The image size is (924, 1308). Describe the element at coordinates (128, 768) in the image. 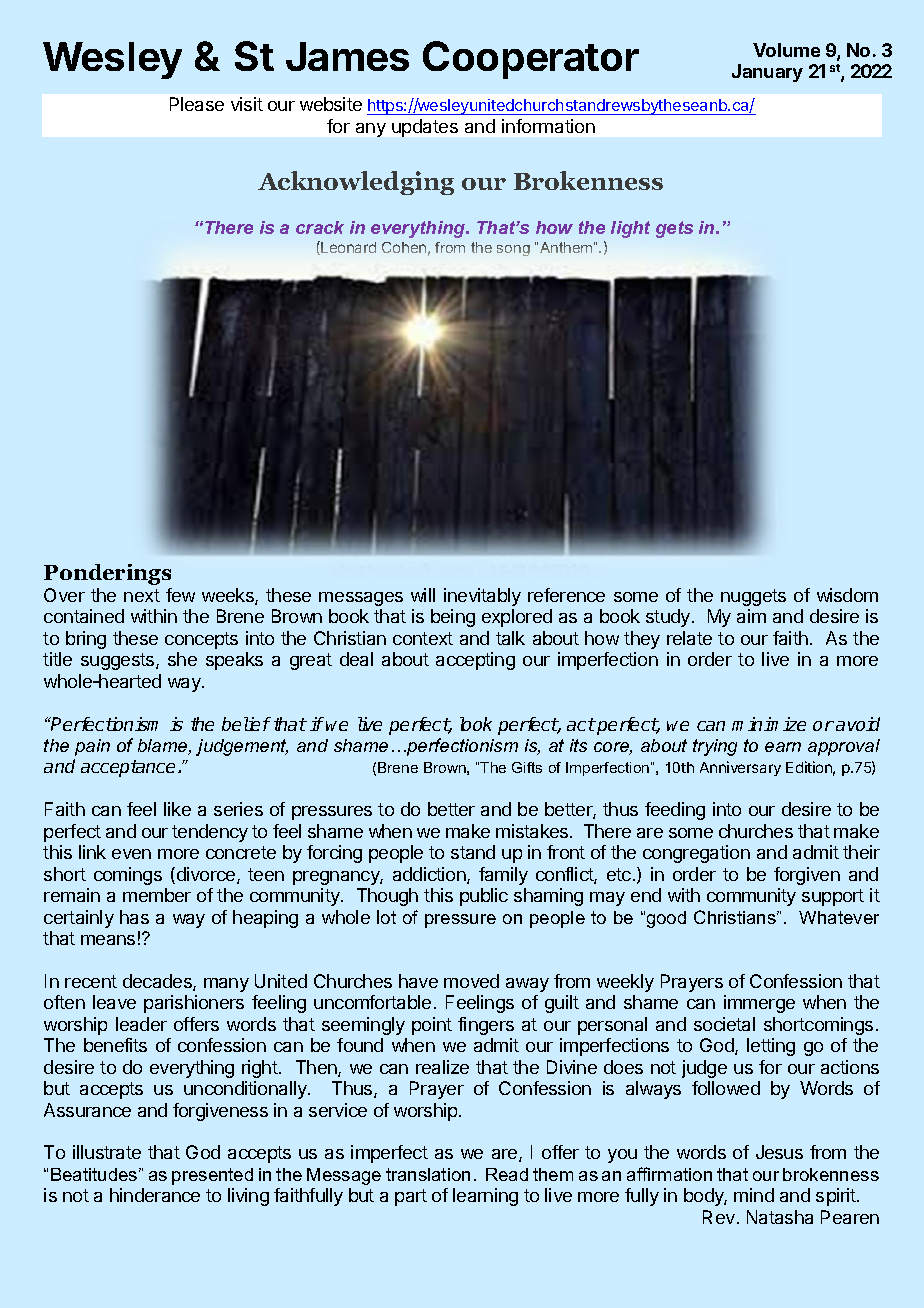

I see `acceptance` at that location.
